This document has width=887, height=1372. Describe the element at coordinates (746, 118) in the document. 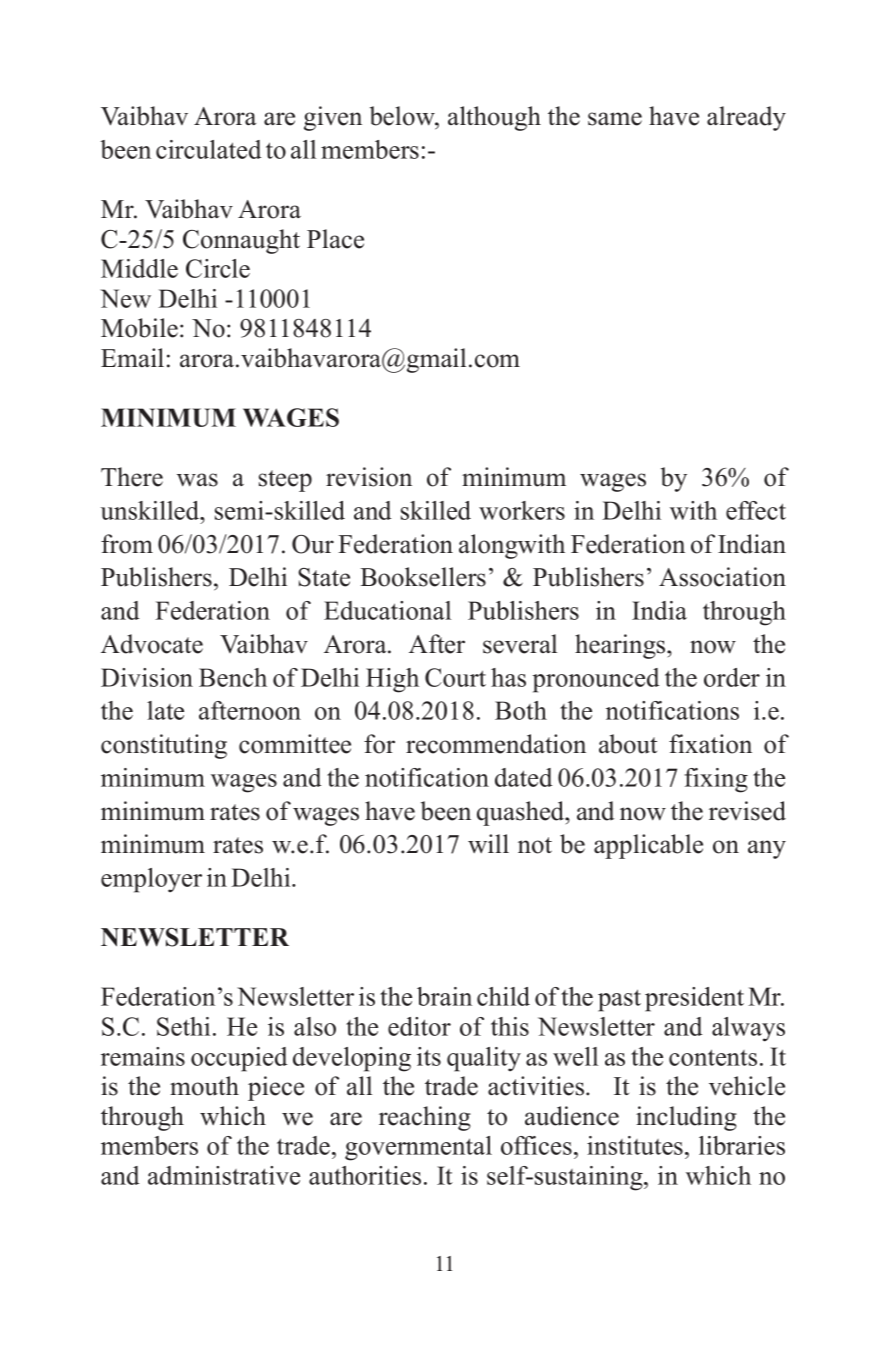

I see `already` at that location.
